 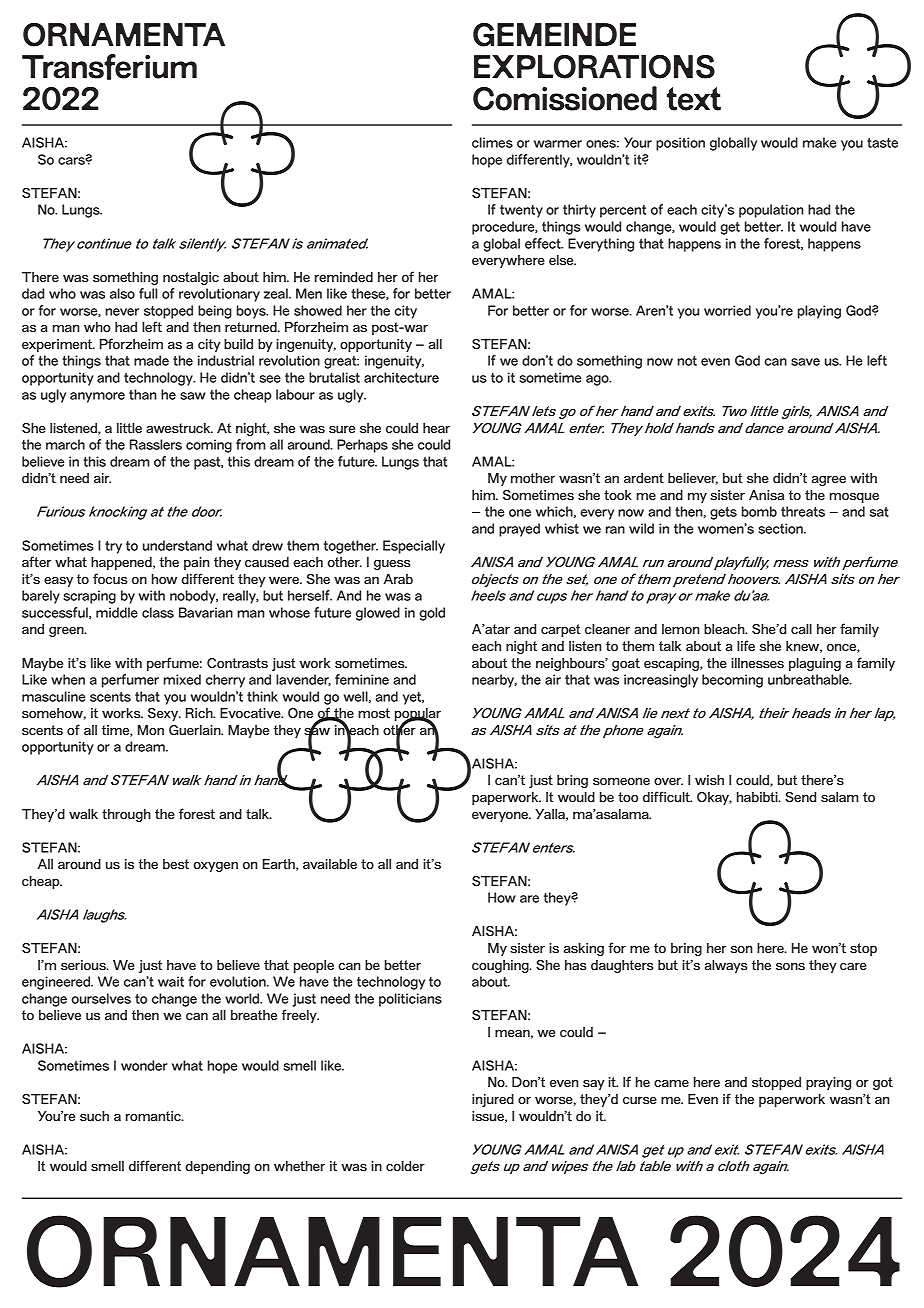 What do you see at coordinates (154, 1116) in the screenshot?
I see `romantic` at bounding box center [154, 1116].
